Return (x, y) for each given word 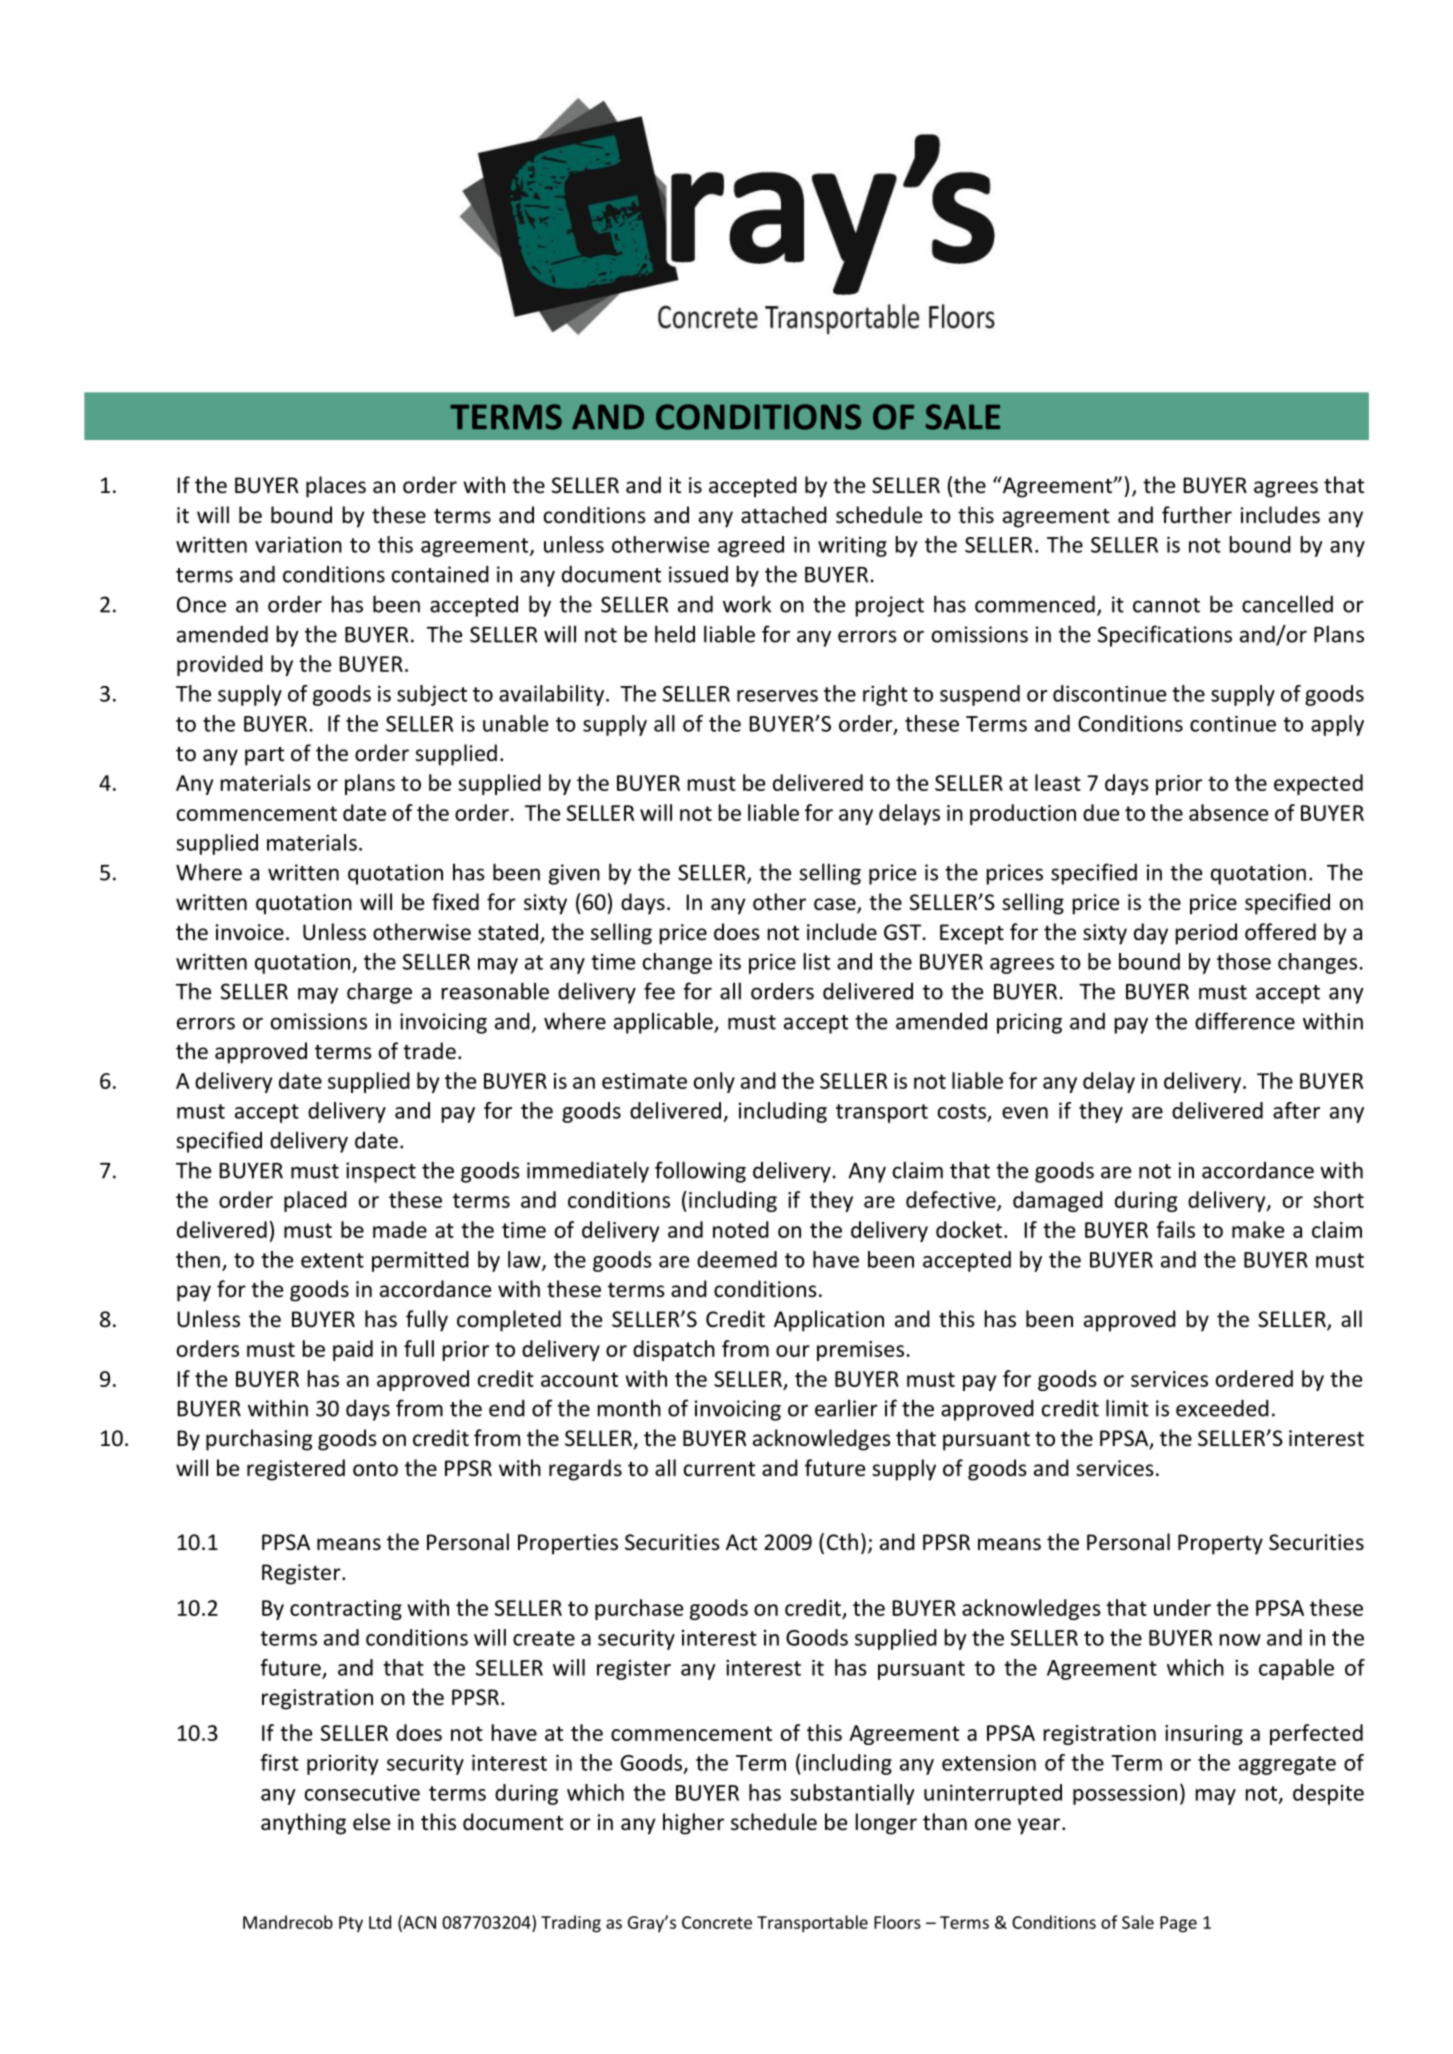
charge (379, 993)
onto (375, 1469)
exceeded (1222, 1408)
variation (298, 544)
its (730, 961)
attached (784, 515)
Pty (351, 1924)
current (719, 1469)
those (1244, 961)
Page (1178, 1924)
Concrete (717, 1922)
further (1197, 515)
